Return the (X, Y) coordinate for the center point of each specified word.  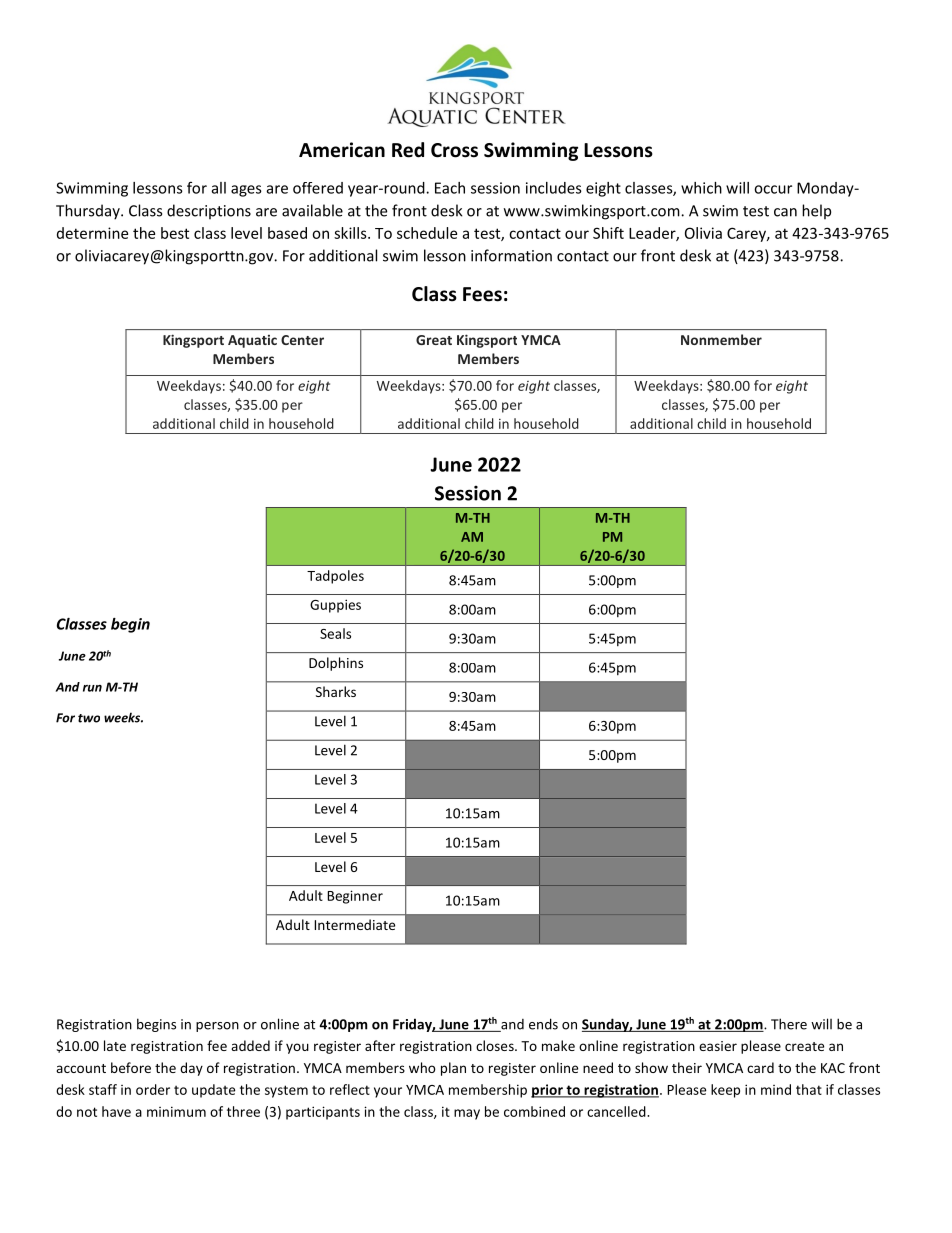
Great (434, 340)
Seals (335, 633)
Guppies (335, 606)
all (219, 188)
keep (725, 1091)
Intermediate (354, 924)
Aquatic (252, 341)
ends (543, 1024)
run (92, 688)
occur (773, 189)
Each (450, 188)
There (789, 1024)
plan (453, 1069)
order (153, 1089)
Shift (608, 233)
